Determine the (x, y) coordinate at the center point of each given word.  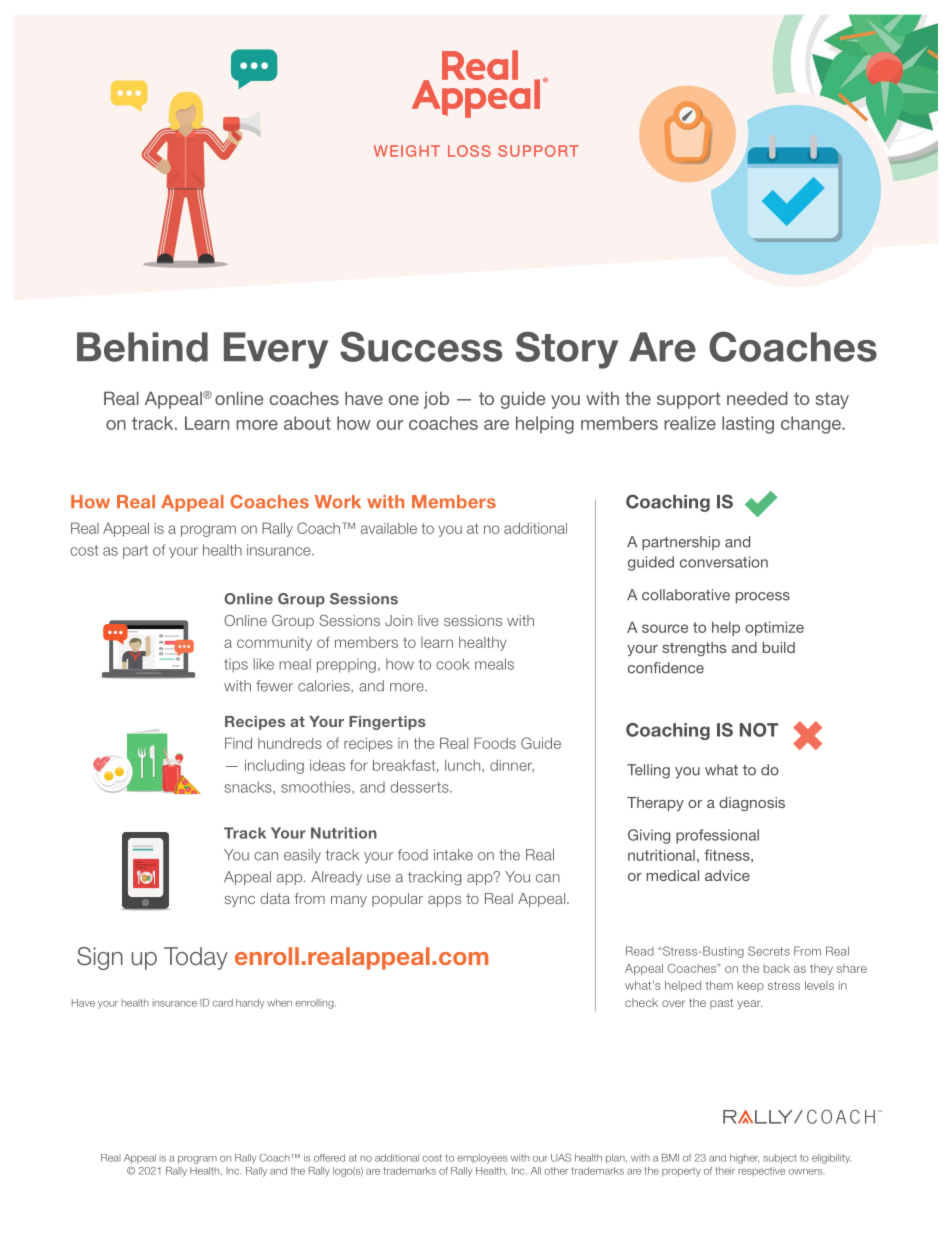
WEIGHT (407, 151)
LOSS (469, 151)
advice (727, 875)
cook (453, 664)
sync (240, 901)
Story (567, 350)
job (436, 400)
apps (444, 901)
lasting (748, 425)
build (779, 647)
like (263, 664)
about (307, 423)
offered (329, 1158)
